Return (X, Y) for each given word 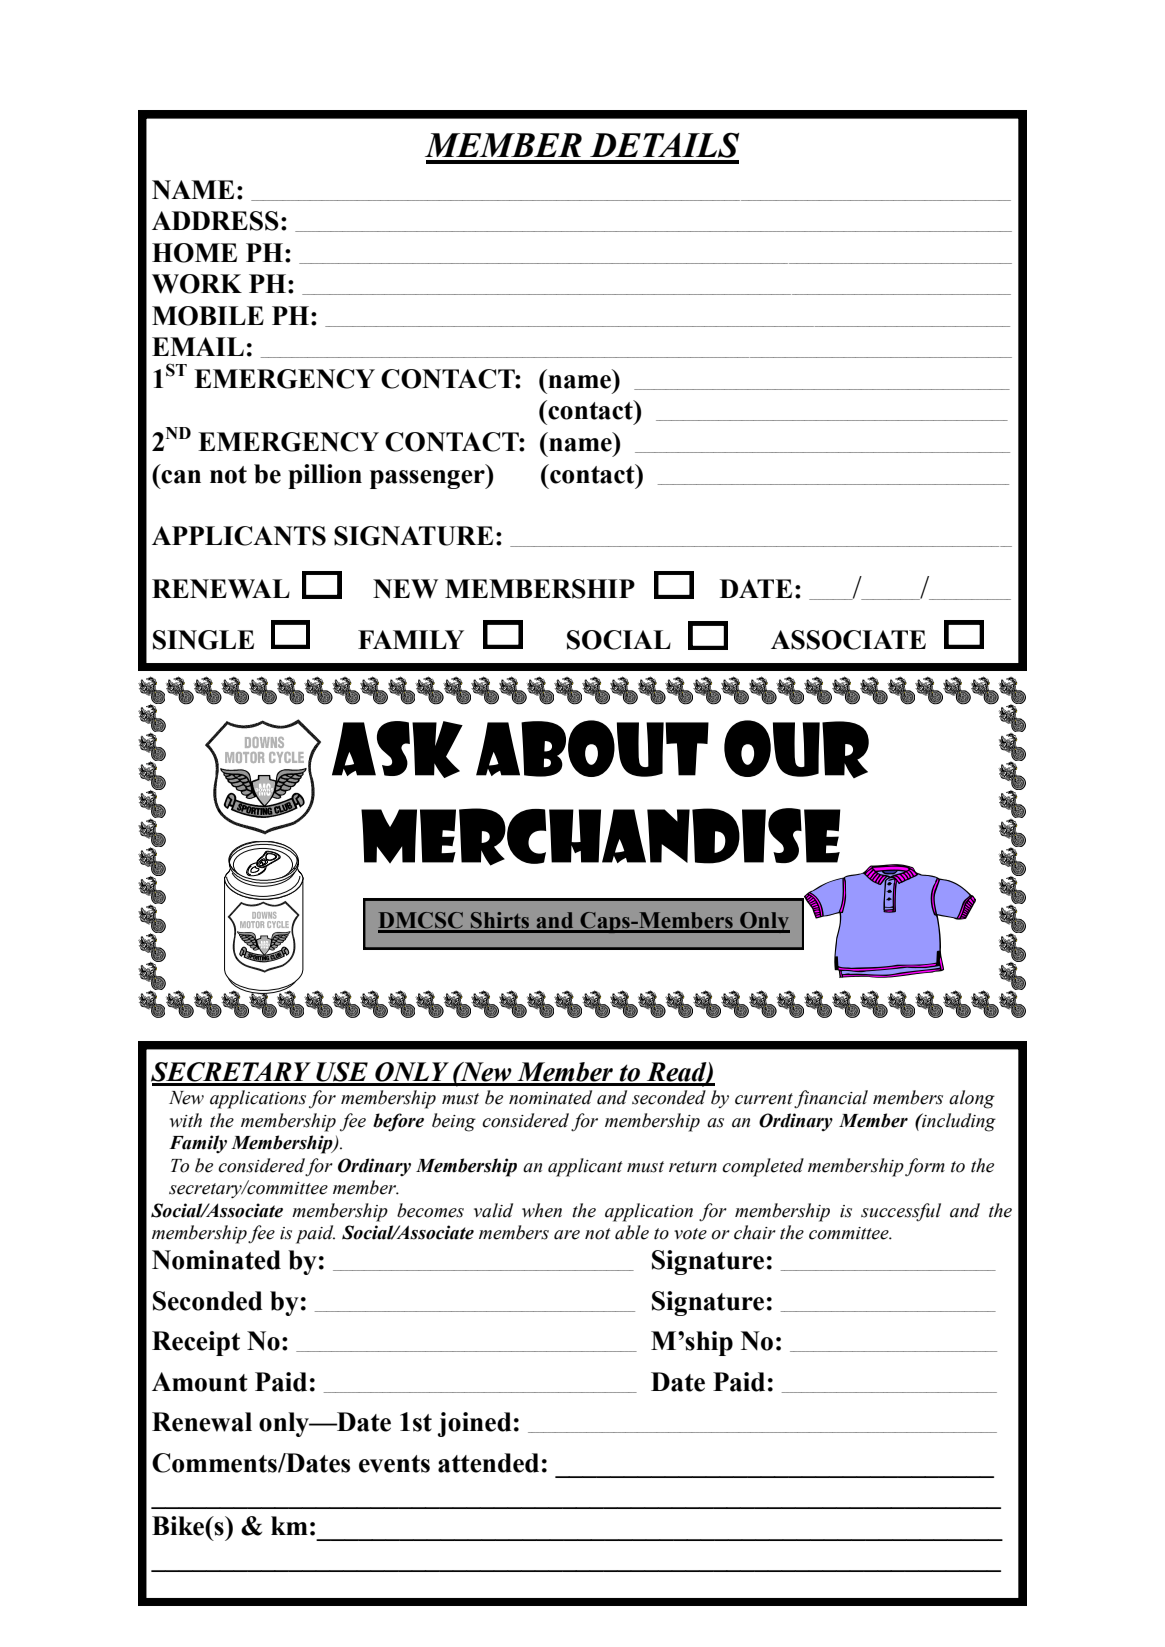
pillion (325, 476)
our (796, 749)
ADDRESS (215, 221)
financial (831, 1099)
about (592, 748)
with (186, 1120)
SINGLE (203, 640)
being (454, 1122)
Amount (200, 1382)
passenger (428, 479)
